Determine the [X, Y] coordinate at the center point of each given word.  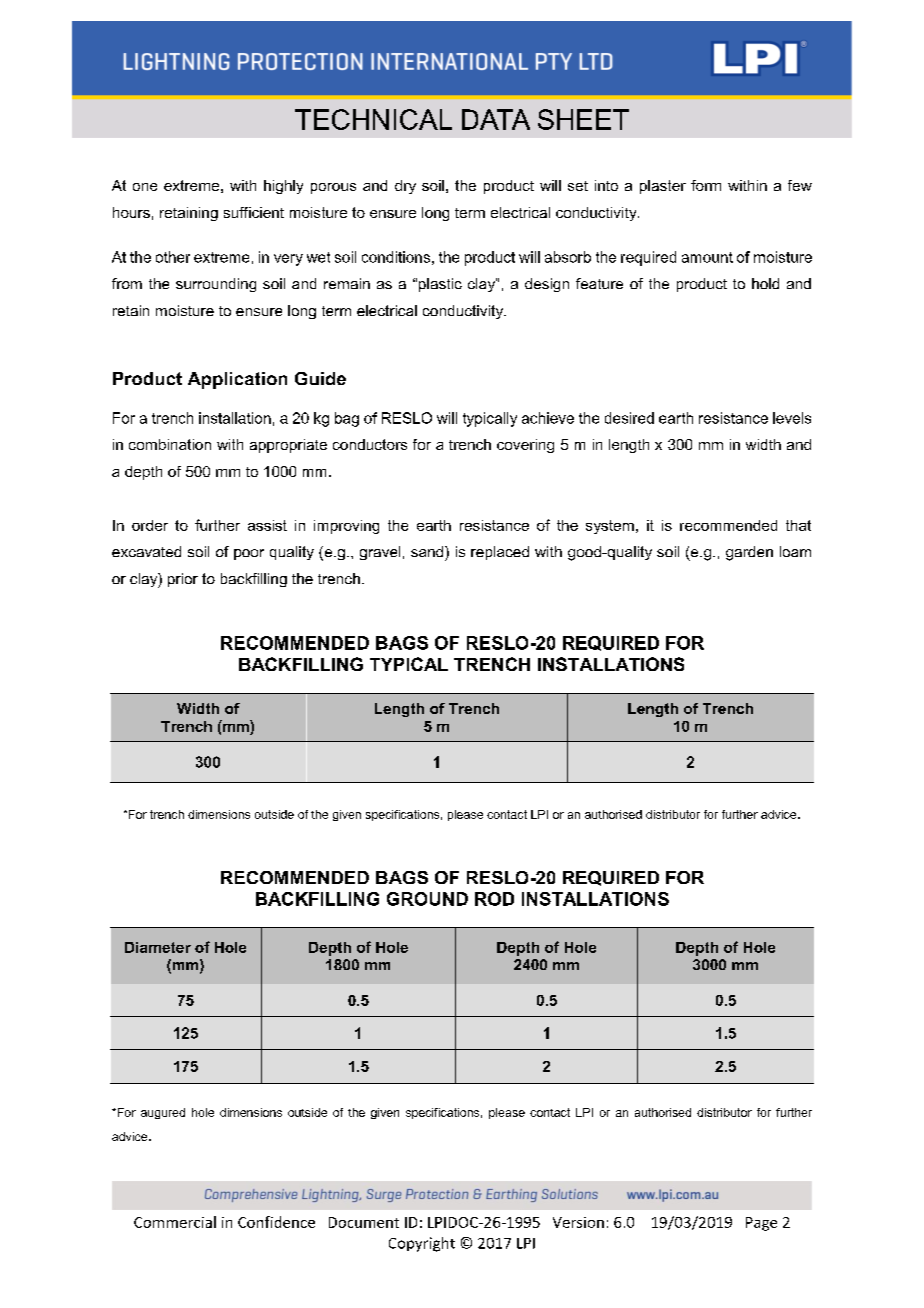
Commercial [175, 1222]
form [706, 185]
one [145, 187]
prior [183, 580]
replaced [500, 553]
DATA [496, 119]
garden [749, 553]
